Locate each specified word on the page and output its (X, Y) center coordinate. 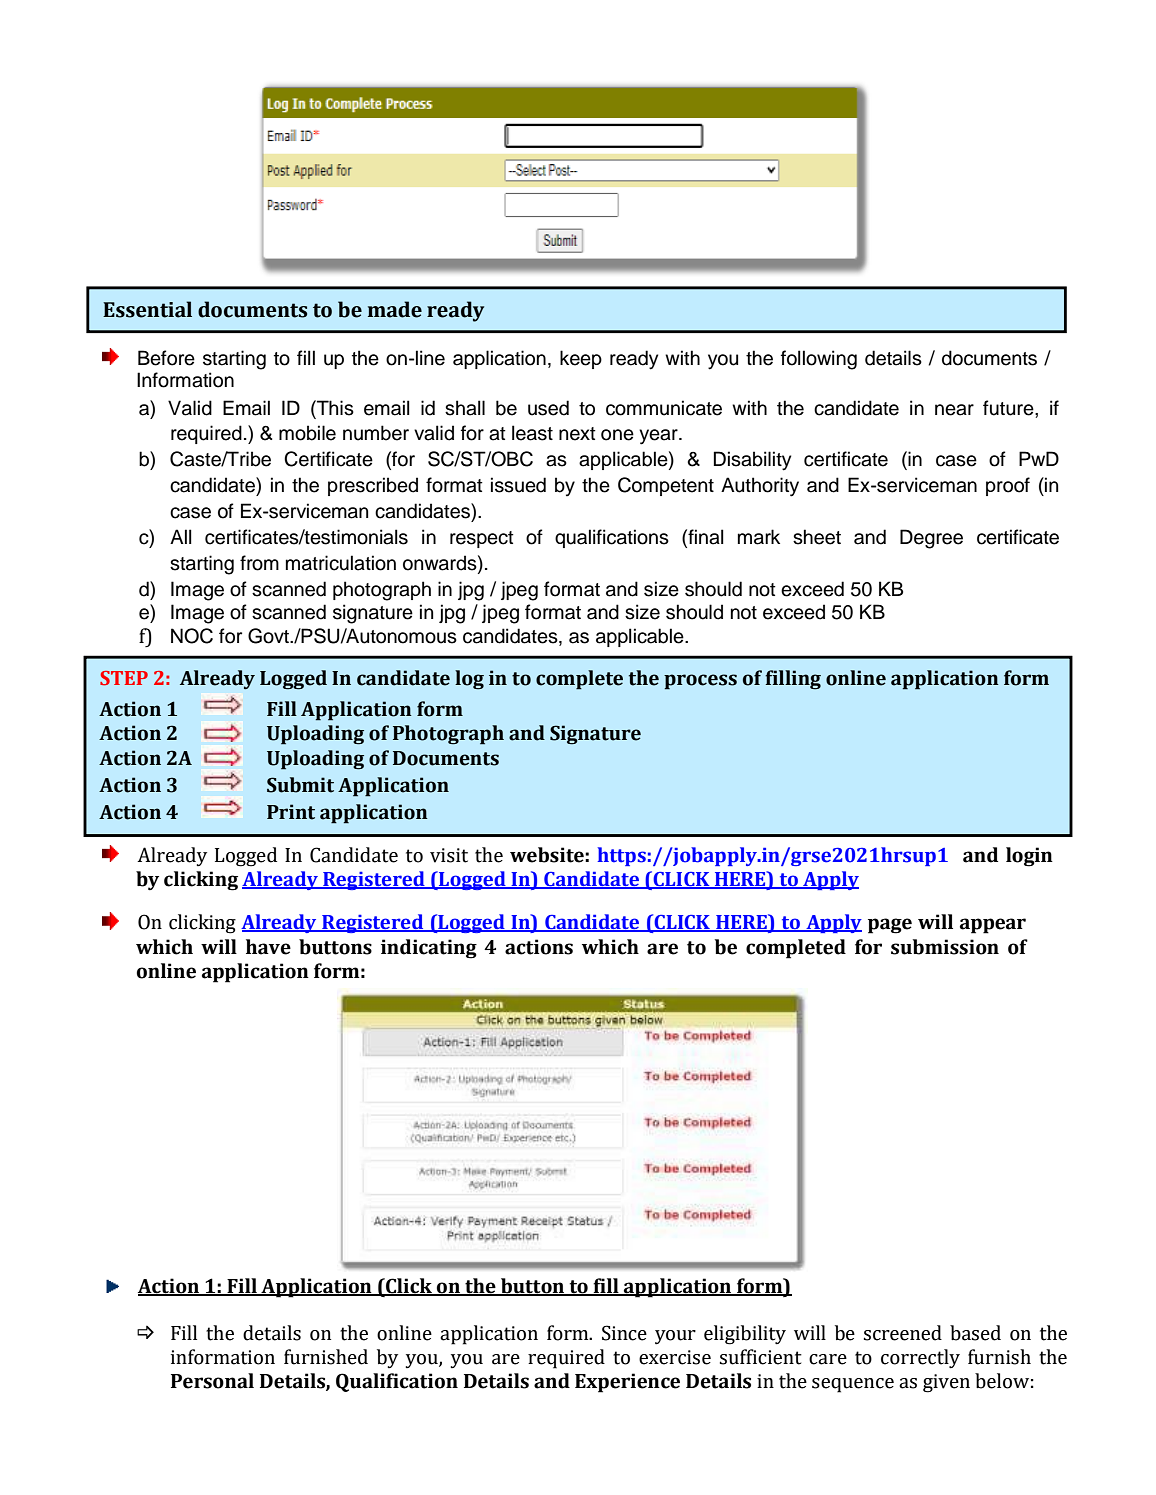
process (700, 682)
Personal (212, 1381)
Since (624, 1333)
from (259, 563)
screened (903, 1333)
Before (166, 358)
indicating (429, 949)
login (1029, 857)
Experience (627, 1383)
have (268, 947)
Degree (931, 539)
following (819, 360)
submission (945, 947)
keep (581, 359)
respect (482, 539)
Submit (300, 785)
